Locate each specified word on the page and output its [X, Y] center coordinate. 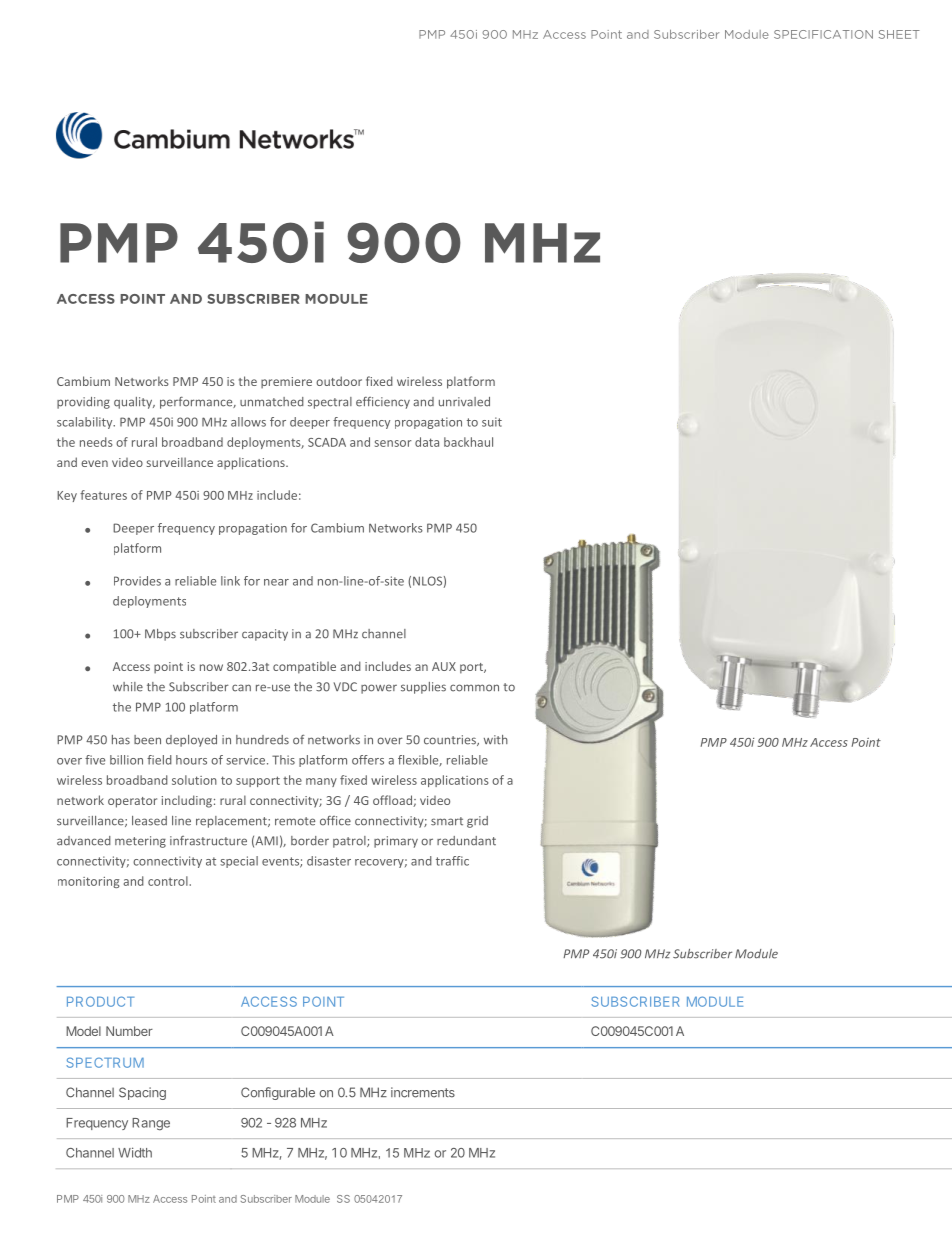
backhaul [468, 442]
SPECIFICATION [823, 34]
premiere [286, 383]
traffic [452, 861]
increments [423, 1092]
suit [492, 422]
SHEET [899, 34]
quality [134, 403]
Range [151, 1124]
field [159, 760]
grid [477, 822]
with [496, 740]
